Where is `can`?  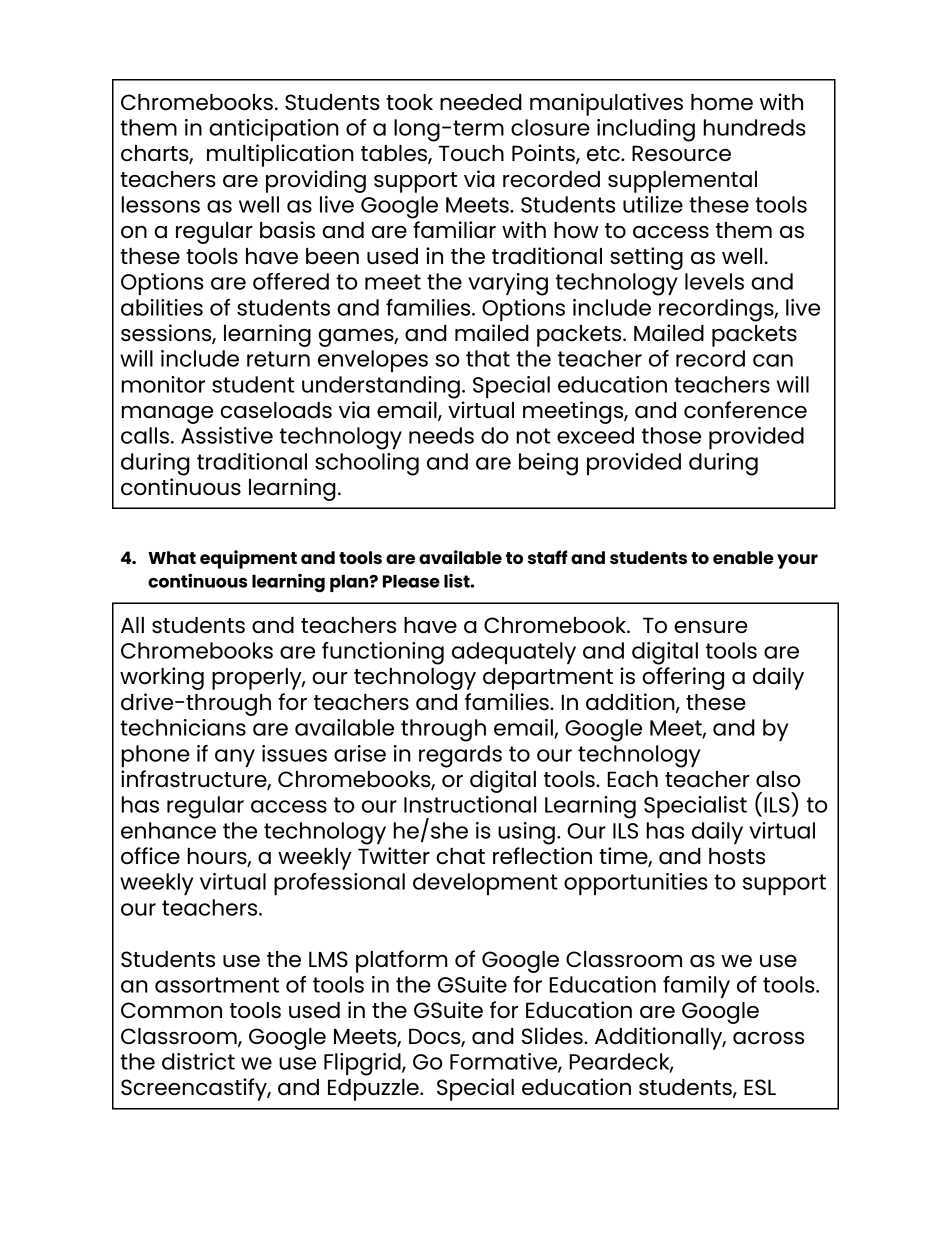
can is located at coordinates (773, 360).
